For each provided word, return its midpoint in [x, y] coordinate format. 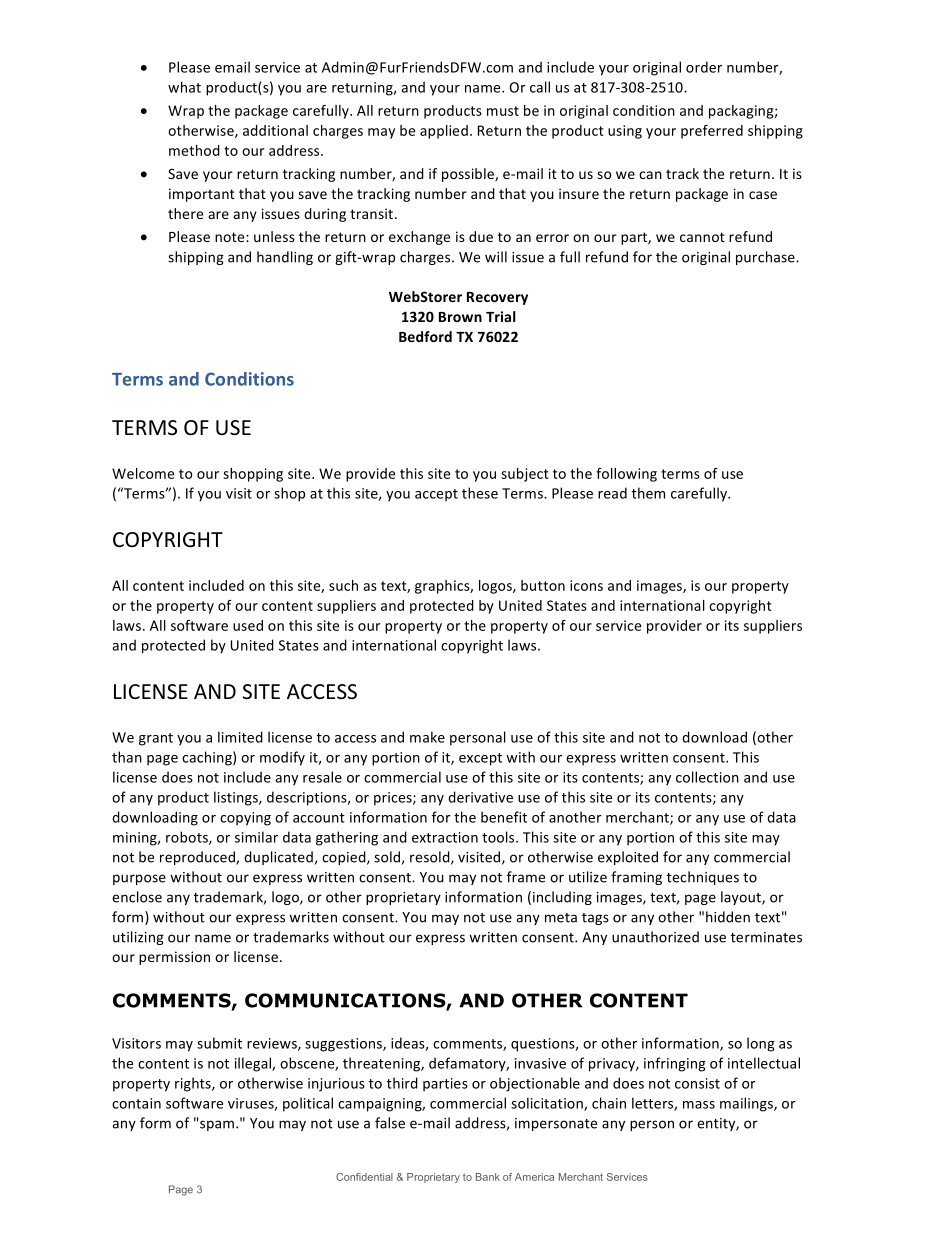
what [184, 87]
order [704, 67]
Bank [488, 1177]
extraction [445, 837]
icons [586, 585]
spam [218, 1125]
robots [188, 838]
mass [699, 1105]
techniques [703, 878]
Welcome [143, 473]
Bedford [425, 336]
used [248, 625]
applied [444, 132]
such [343, 585]
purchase [766, 258]
